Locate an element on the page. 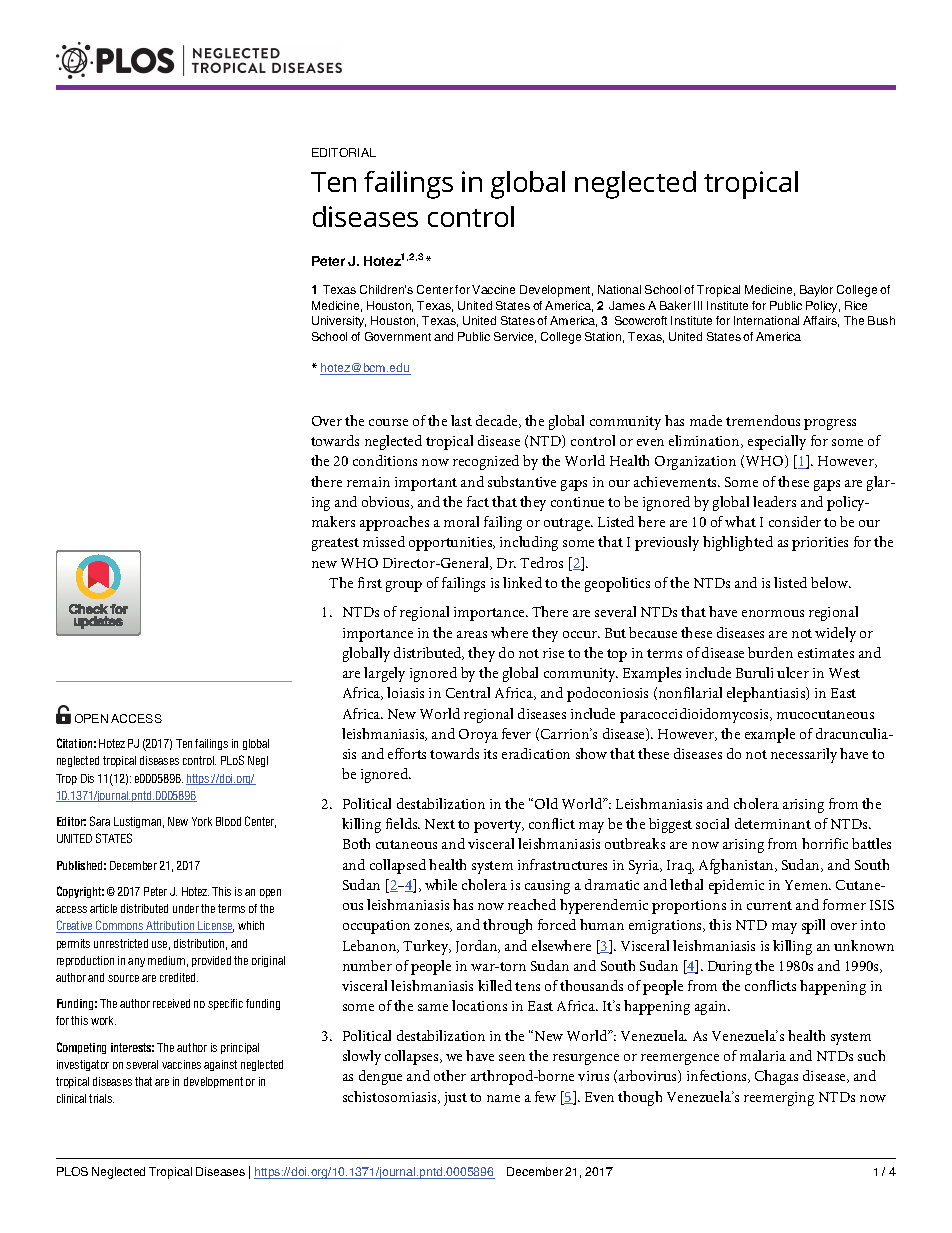  greatest is located at coordinates (335, 544).
